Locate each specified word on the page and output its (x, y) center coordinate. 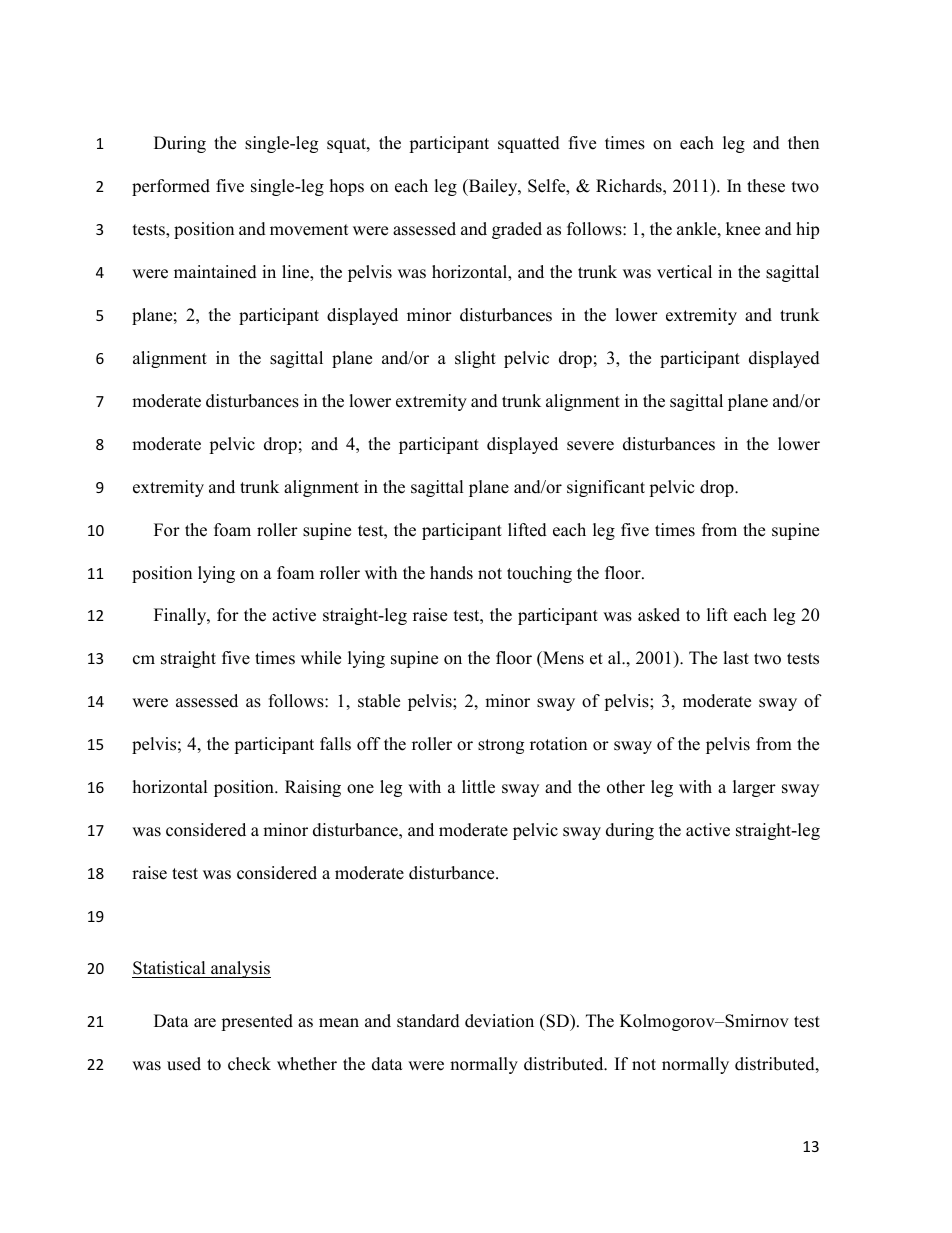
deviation (499, 1021)
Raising (313, 788)
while (321, 658)
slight (475, 359)
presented (257, 1022)
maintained (215, 272)
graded (517, 230)
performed (171, 187)
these (766, 186)
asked (659, 615)
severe (590, 446)
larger (754, 788)
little (478, 787)
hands (451, 573)
